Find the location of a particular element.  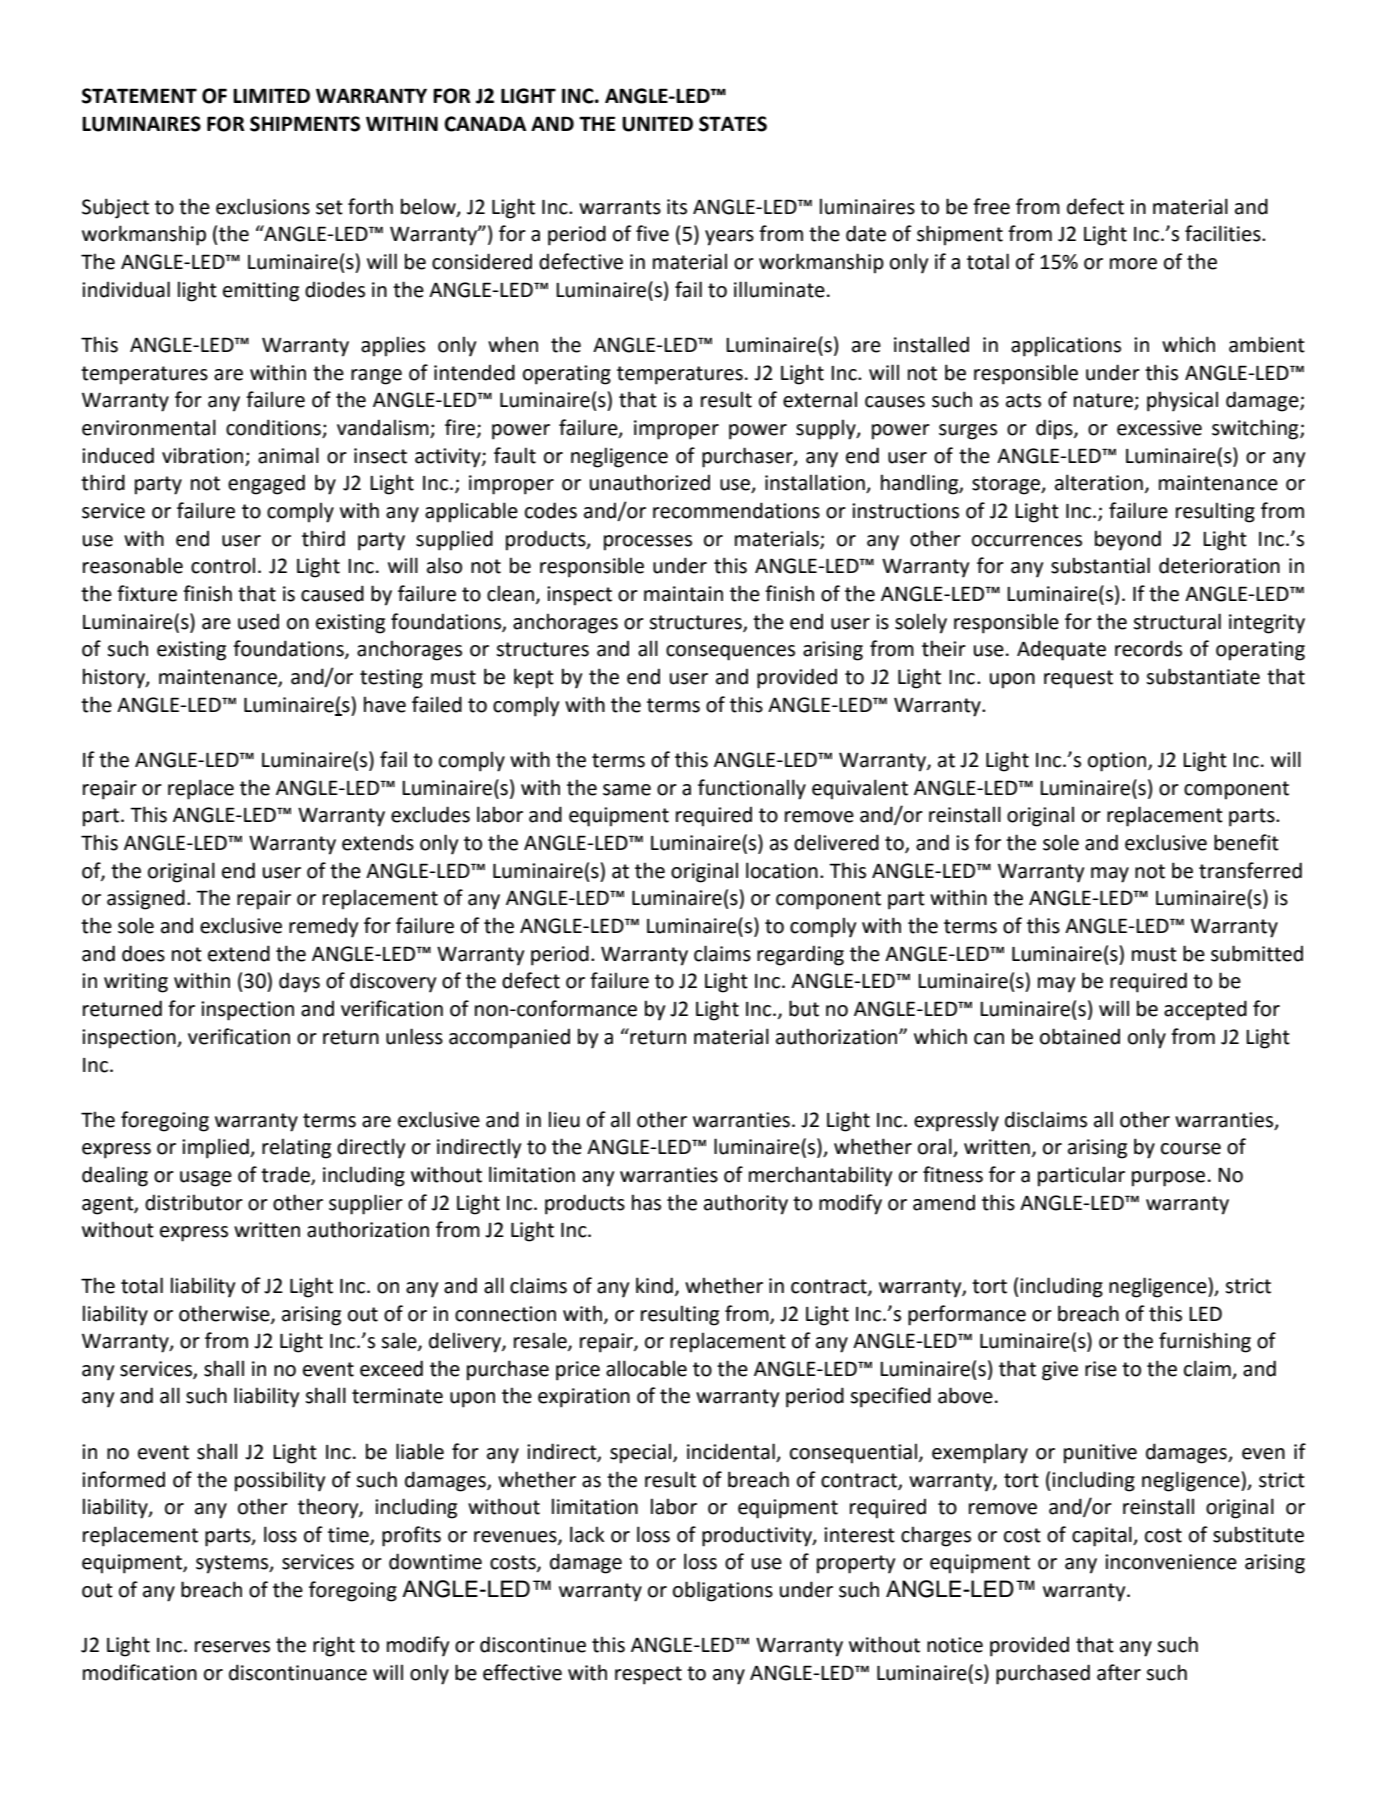

purpose is located at coordinates (1168, 1179).
